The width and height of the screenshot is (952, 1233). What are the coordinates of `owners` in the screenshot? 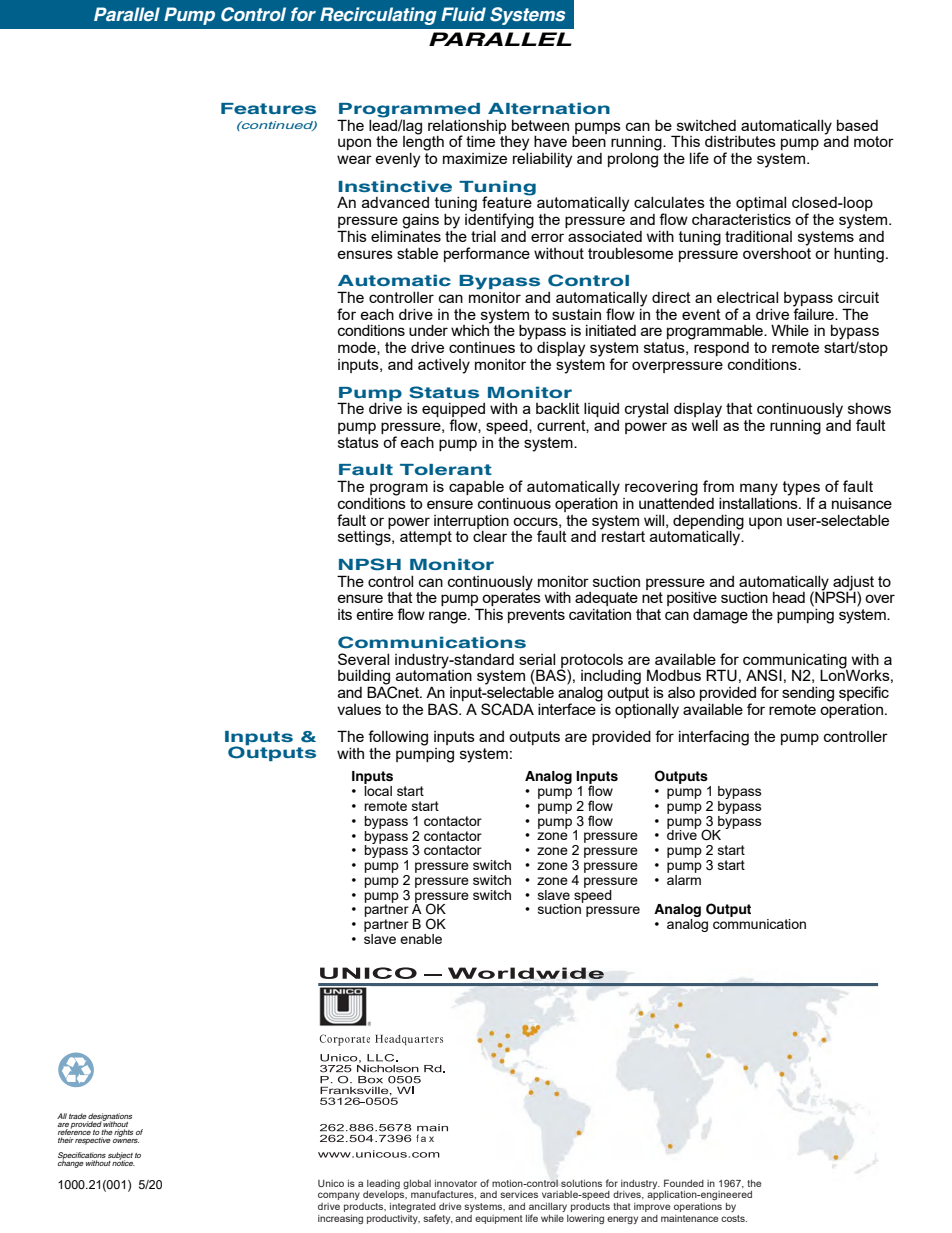 It's located at (126, 1139).
